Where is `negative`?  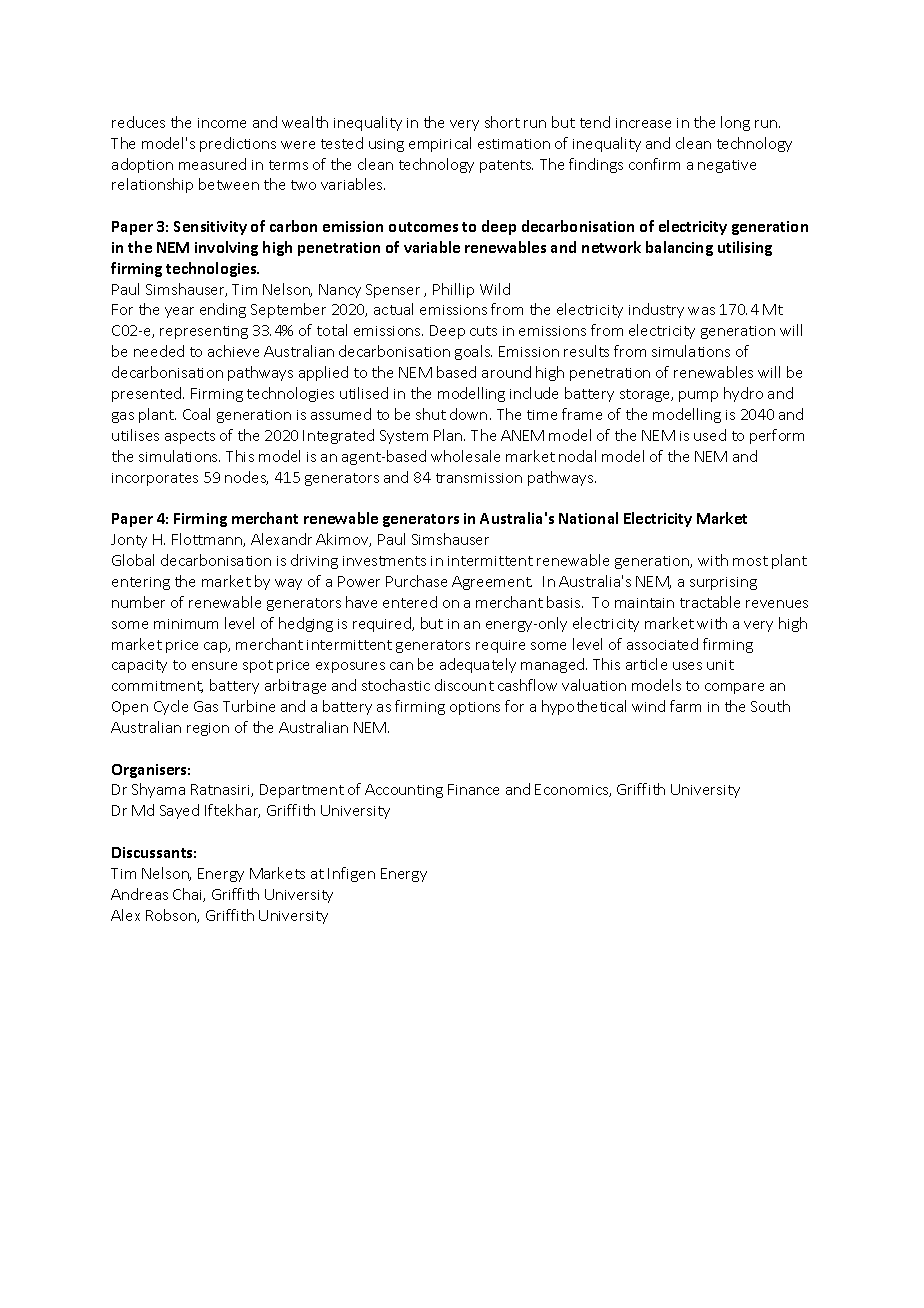
negative is located at coordinates (727, 166).
